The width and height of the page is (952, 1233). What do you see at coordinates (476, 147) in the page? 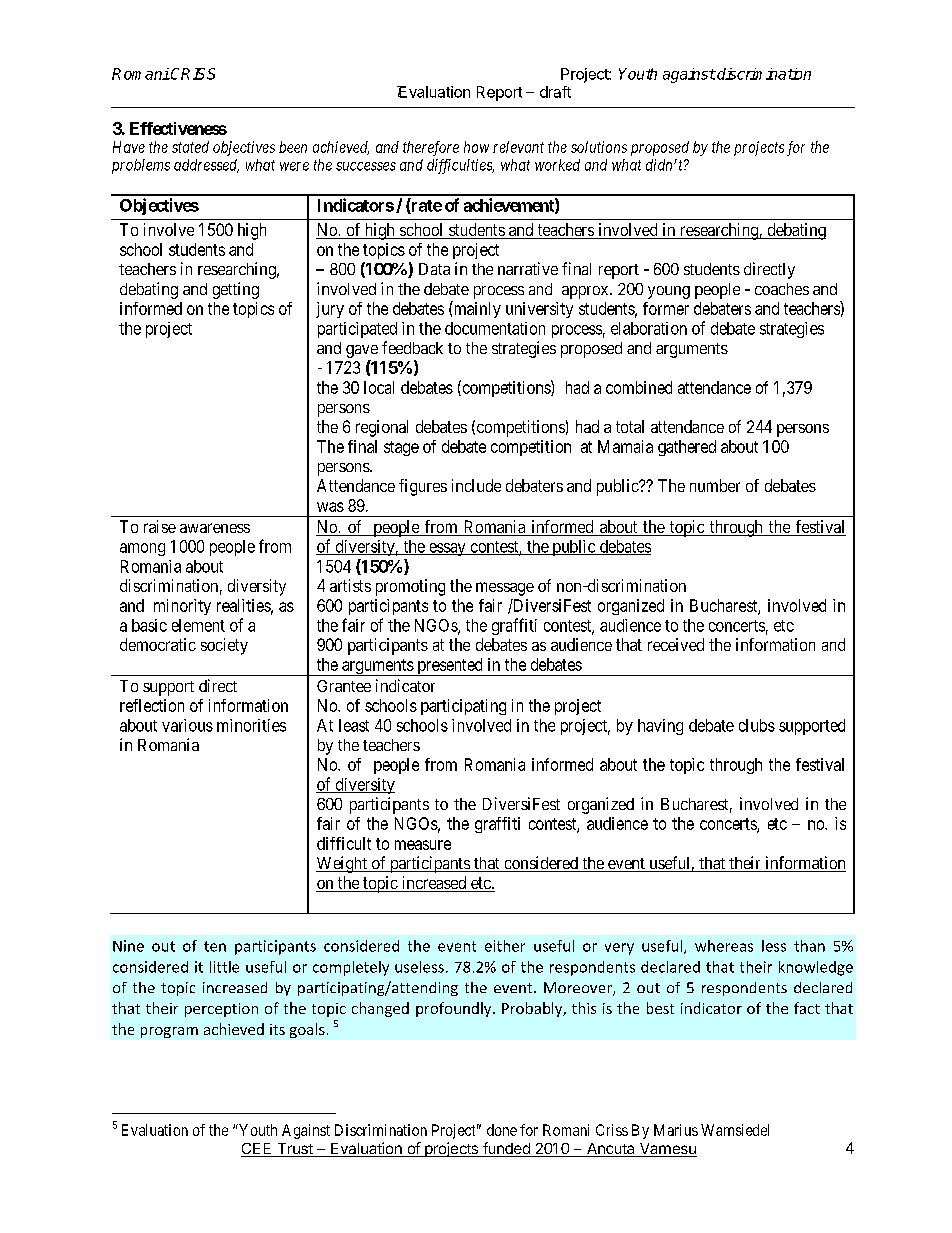
I see `how` at bounding box center [476, 147].
